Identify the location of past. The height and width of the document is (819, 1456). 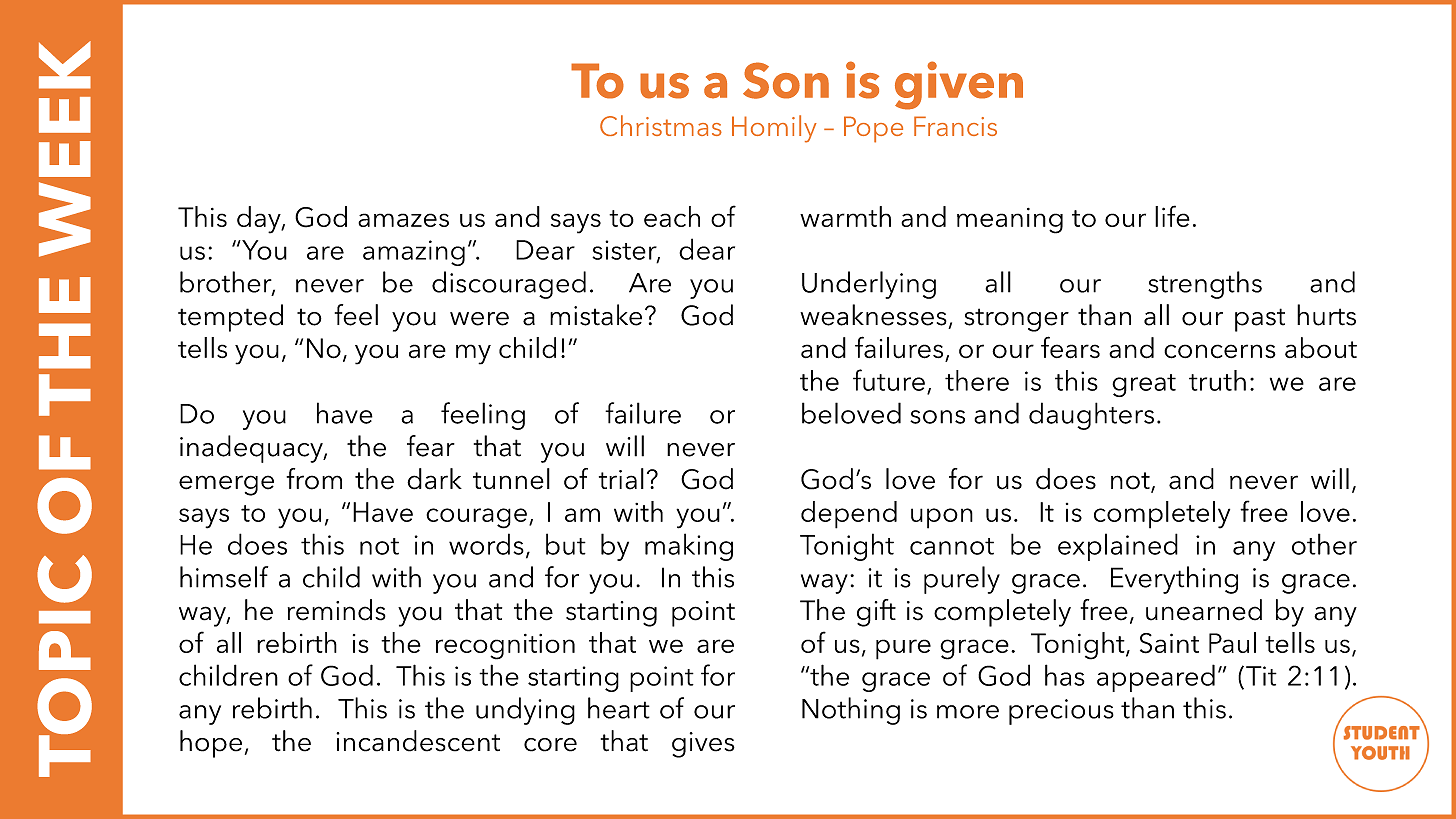
(1260, 320).
